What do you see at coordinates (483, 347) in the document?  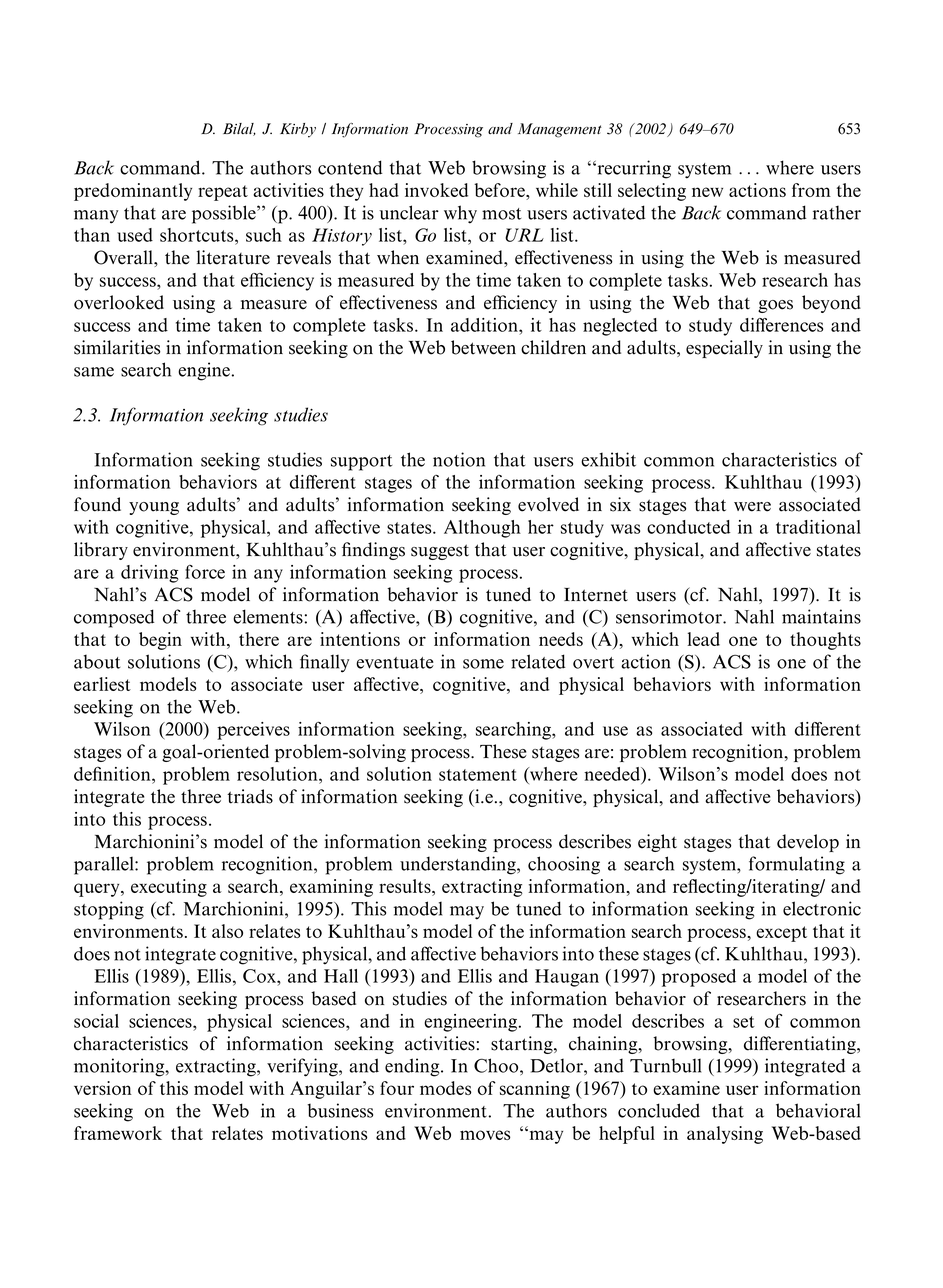 I see `between` at bounding box center [483, 347].
